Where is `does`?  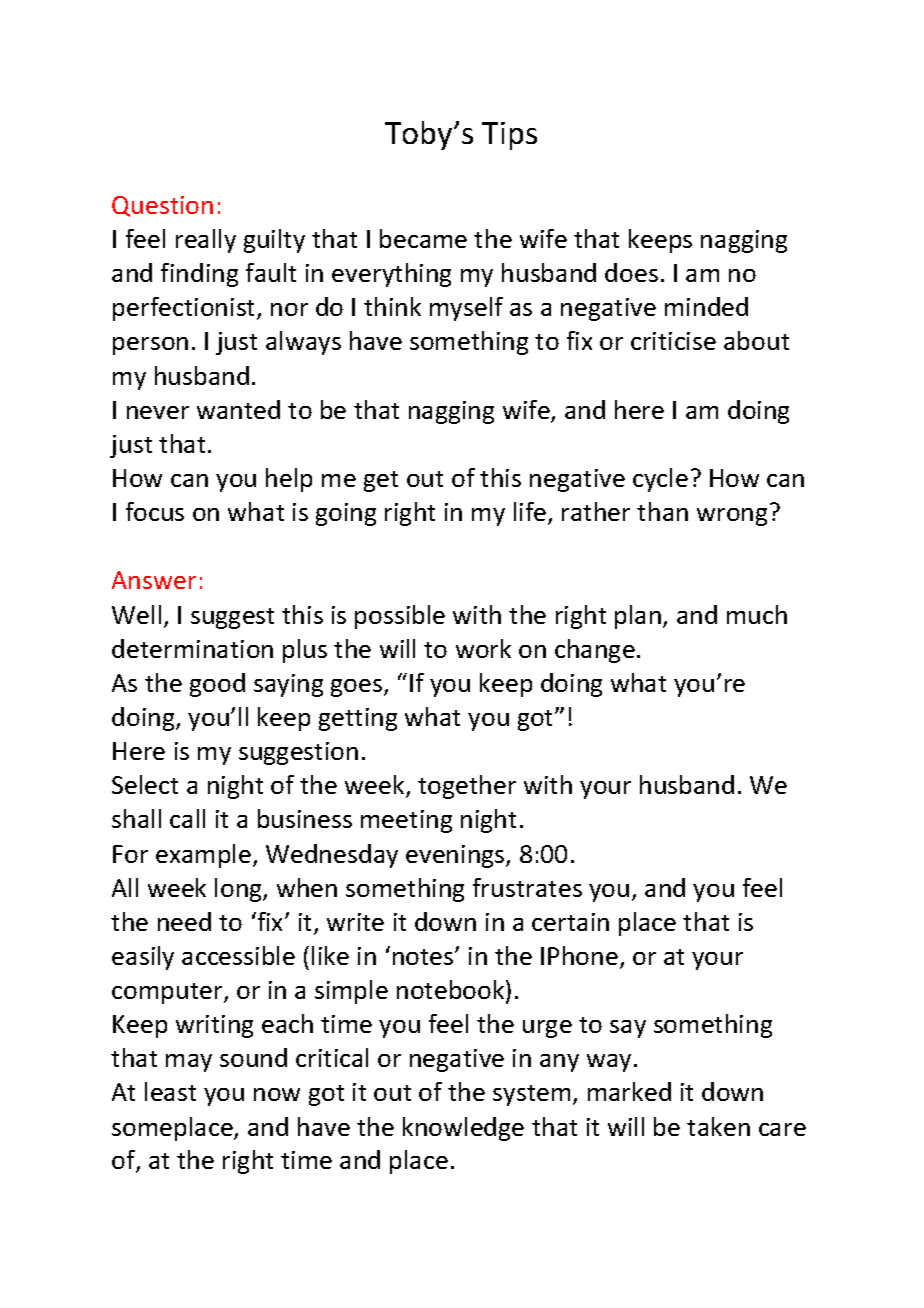
does is located at coordinates (631, 272).
